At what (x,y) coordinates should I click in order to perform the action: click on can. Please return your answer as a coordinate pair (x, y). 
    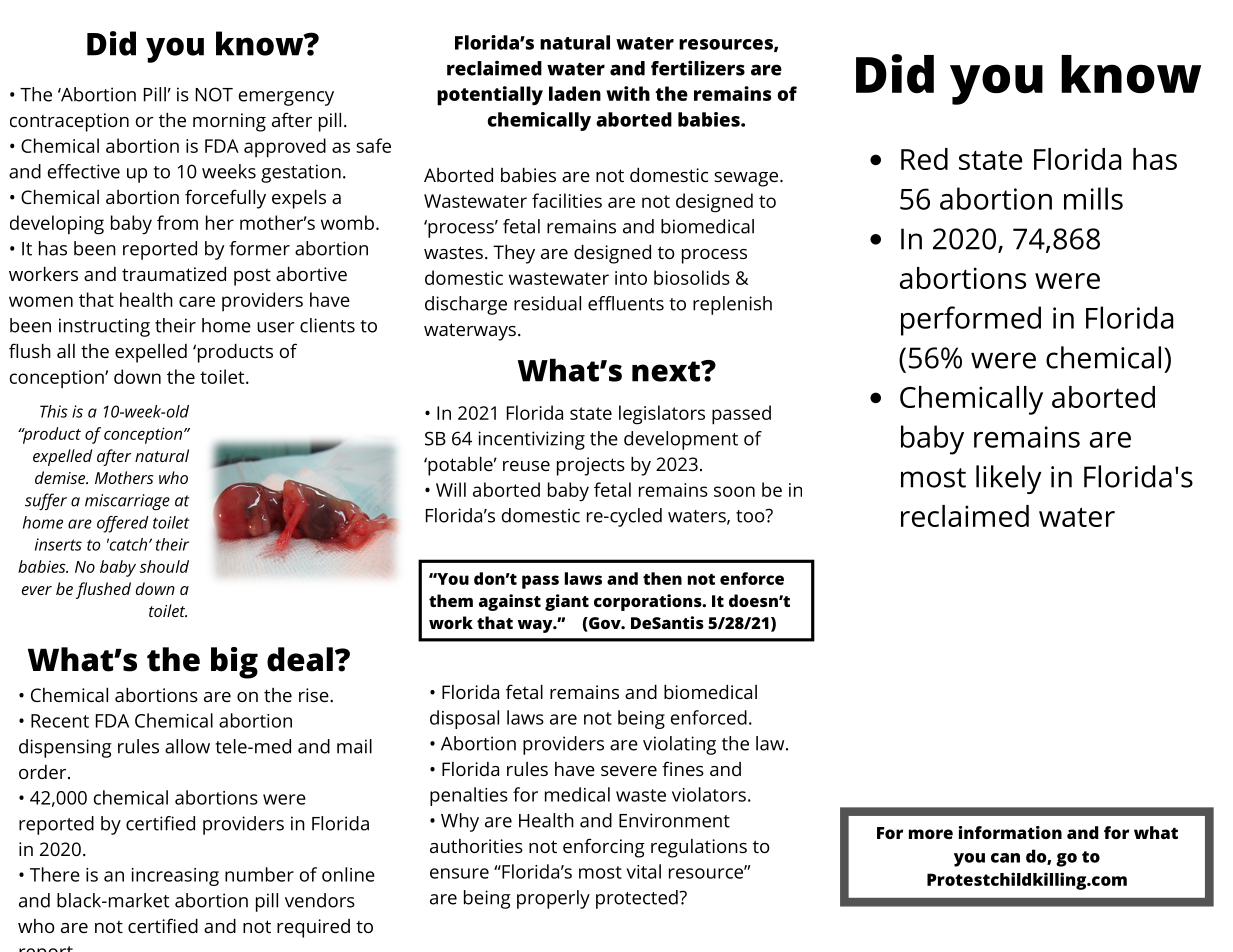
    Looking at the image, I should click on (1005, 858).
